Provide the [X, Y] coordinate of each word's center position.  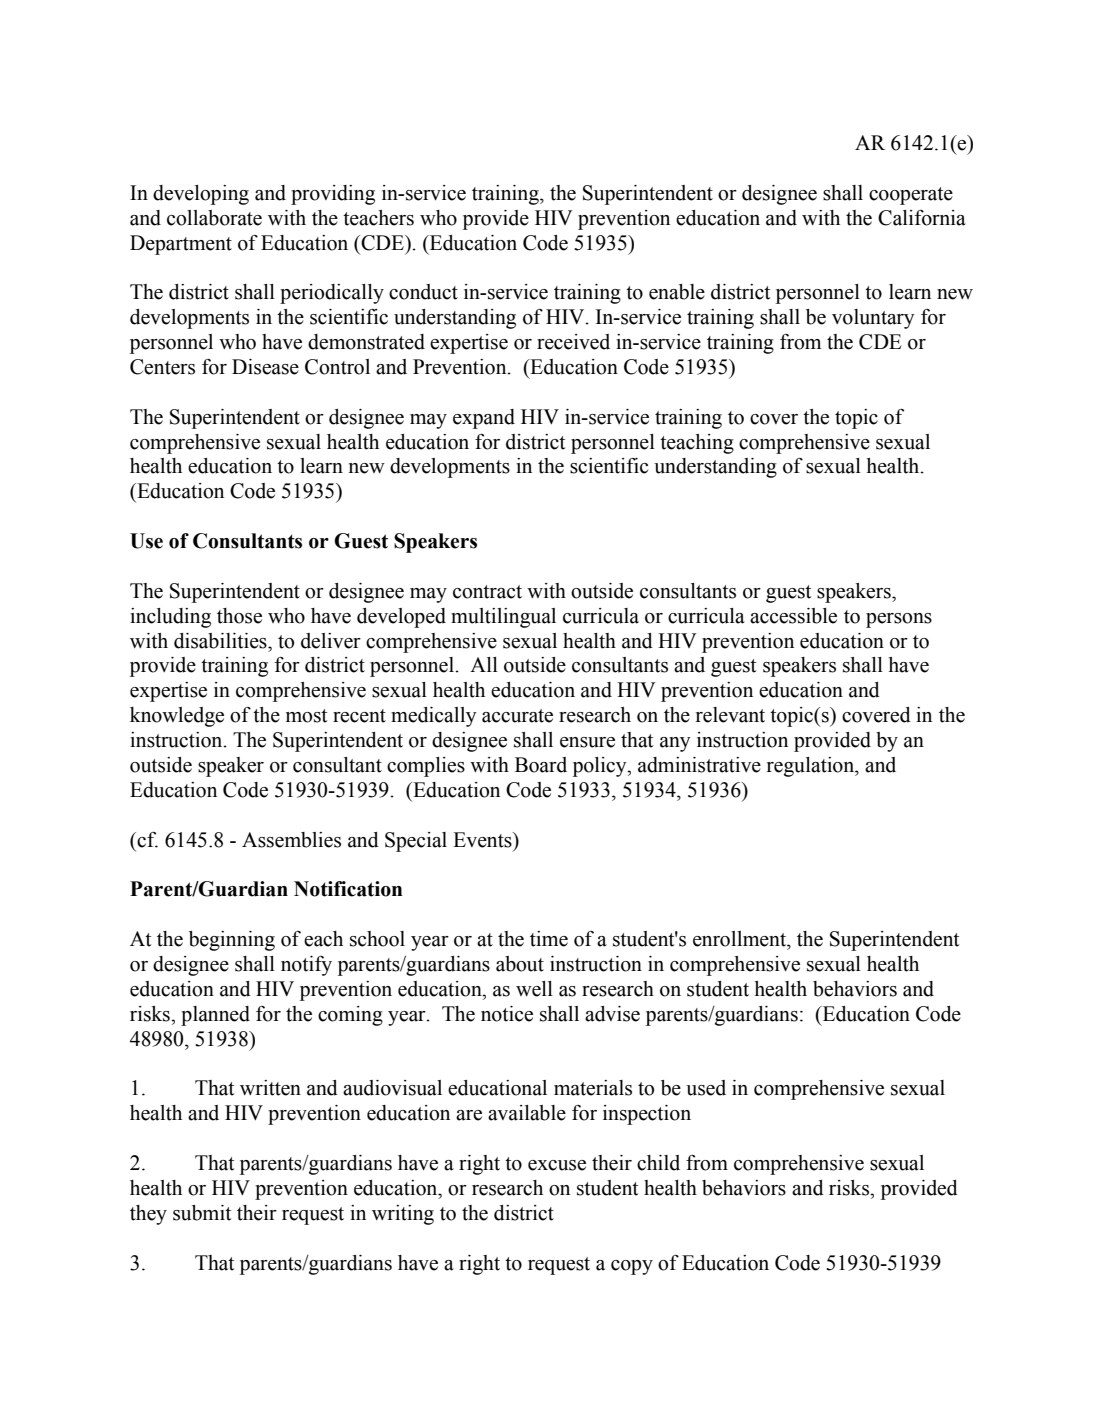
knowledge [177, 717]
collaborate [214, 218]
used [706, 1088]
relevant [730, 715]
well [534, 989]
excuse [557, 1165]
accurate [517, 716]
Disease [265, 367]
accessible [793, 616]
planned [215, 1016]
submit [202, 1213]
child [658, 1163]
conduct [423, 292]
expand [484, 419]
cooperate [911, 196]
